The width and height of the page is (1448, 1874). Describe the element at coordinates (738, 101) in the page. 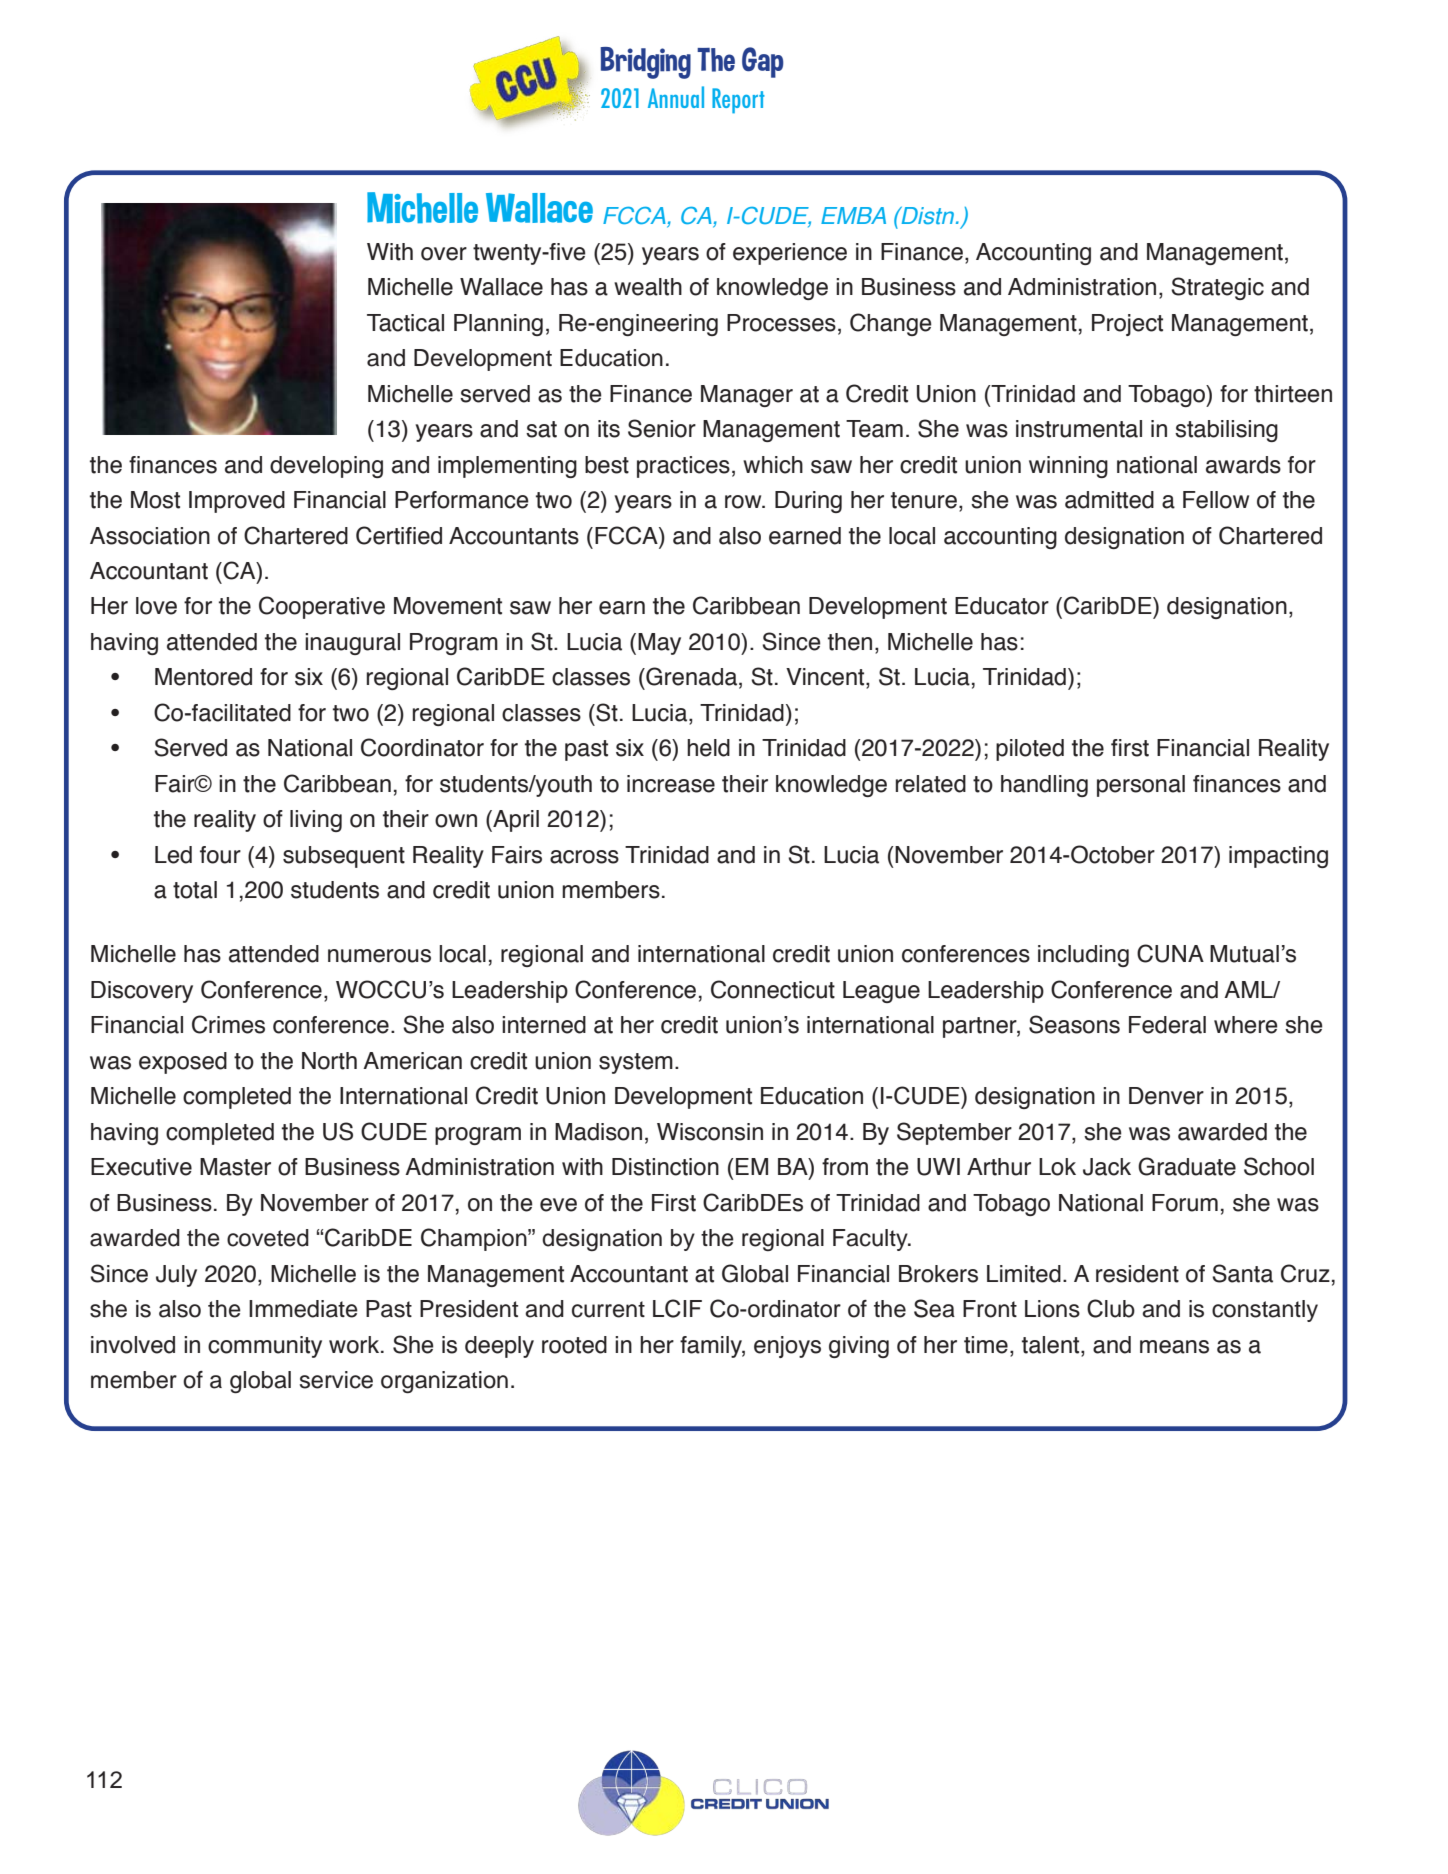

I see `Report` at that location.
